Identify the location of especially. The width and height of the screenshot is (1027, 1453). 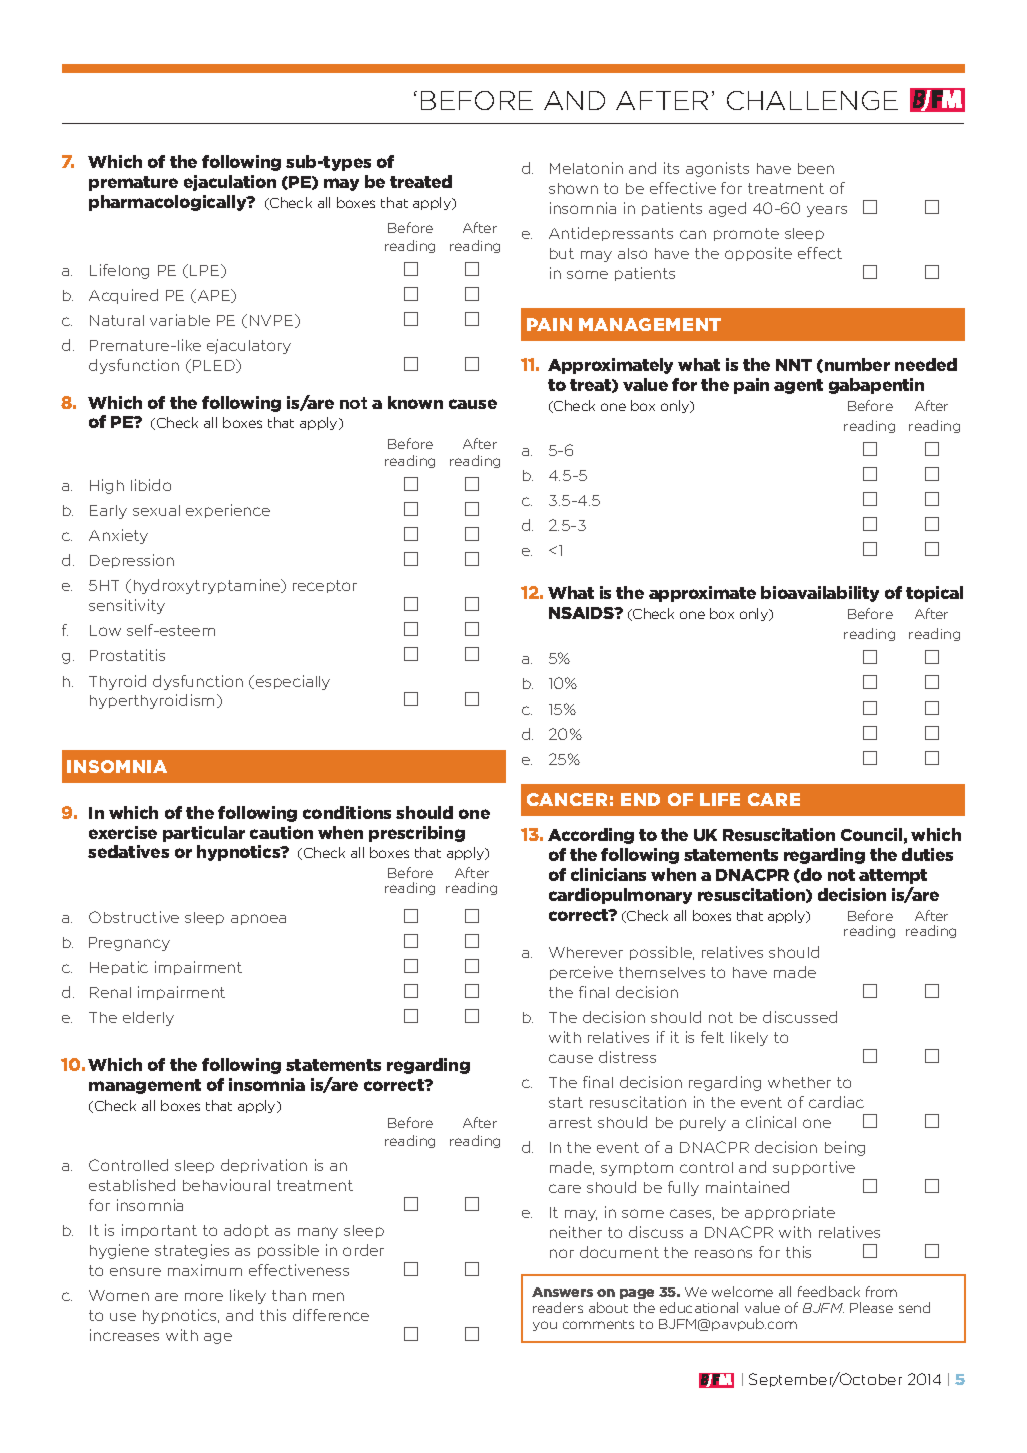
(293, 682).
